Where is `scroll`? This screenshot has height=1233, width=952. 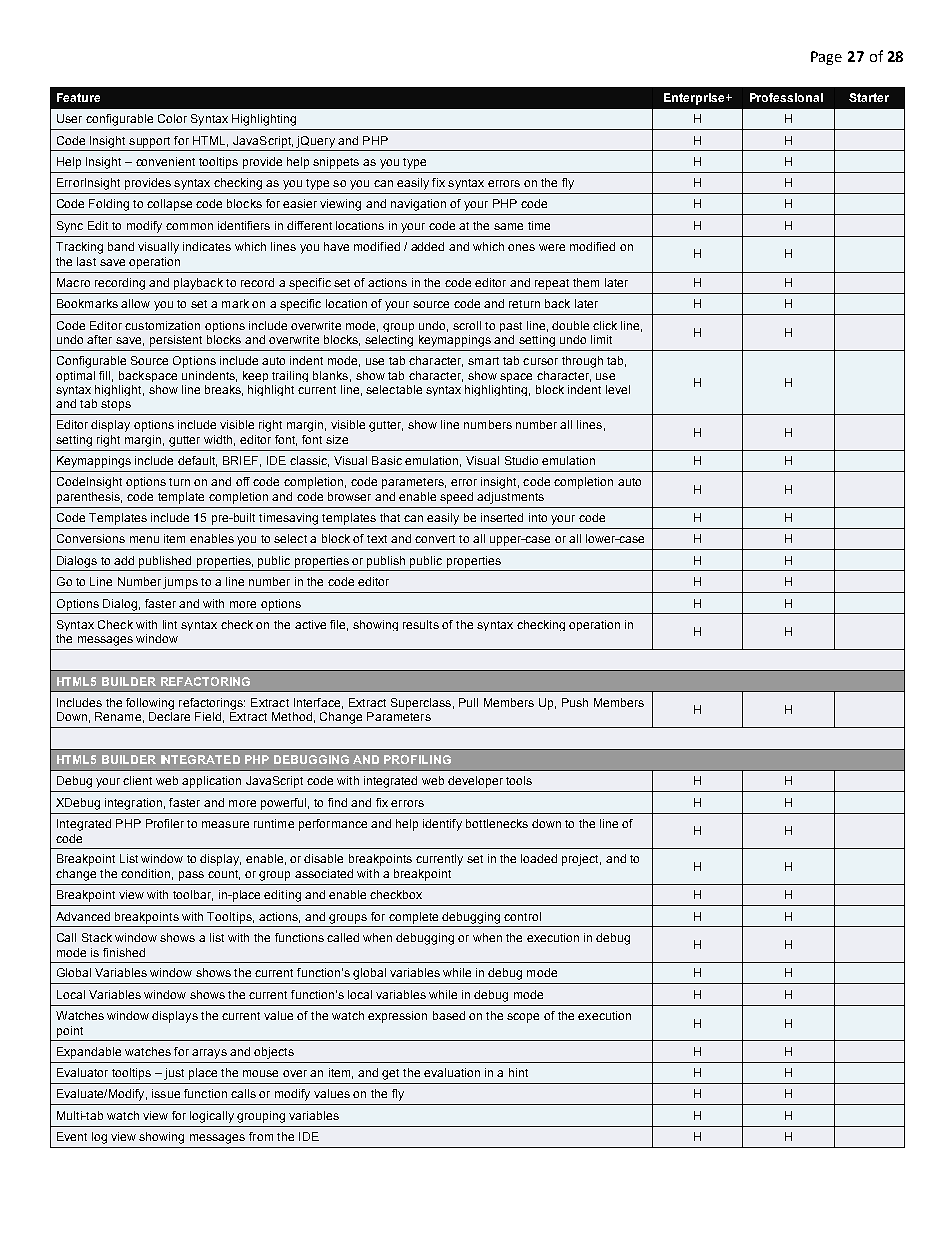
scroll is located at coordinates (467, 325).
